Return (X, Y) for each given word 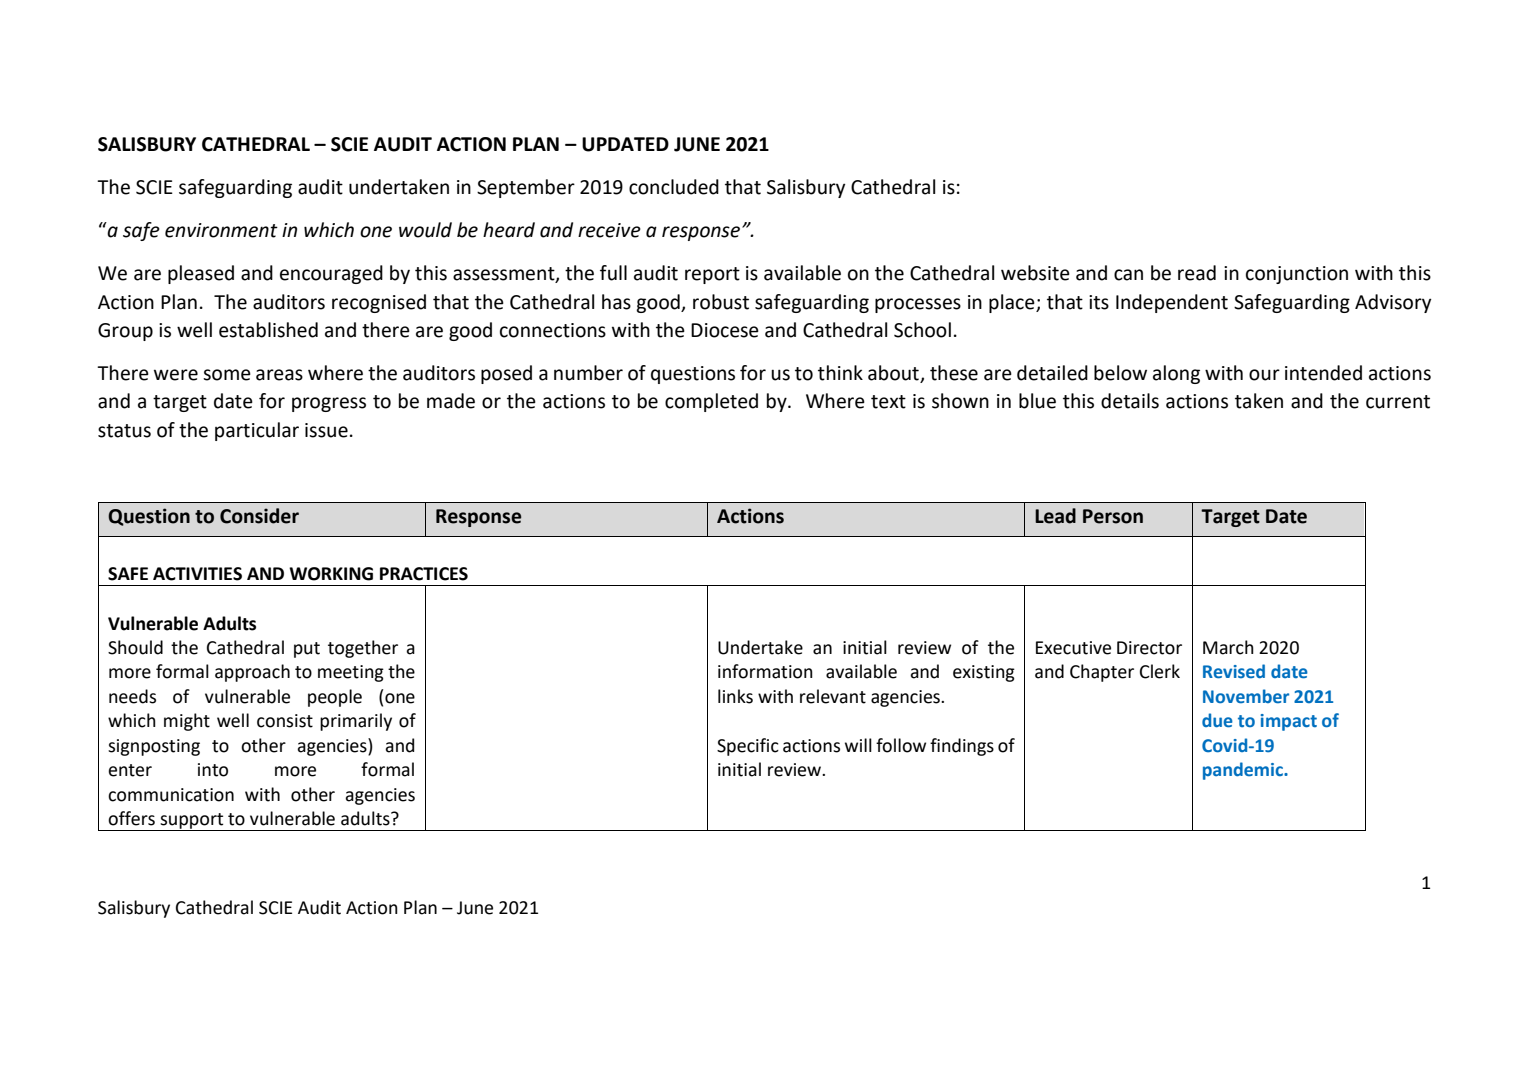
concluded (674, 187)
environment (221, 230)
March (1228, 647)
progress (329, 404)
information (765, 671)
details (1130, 401)
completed (711, 402)
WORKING (331, 574)
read (1197, 273)
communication (171, 795)
